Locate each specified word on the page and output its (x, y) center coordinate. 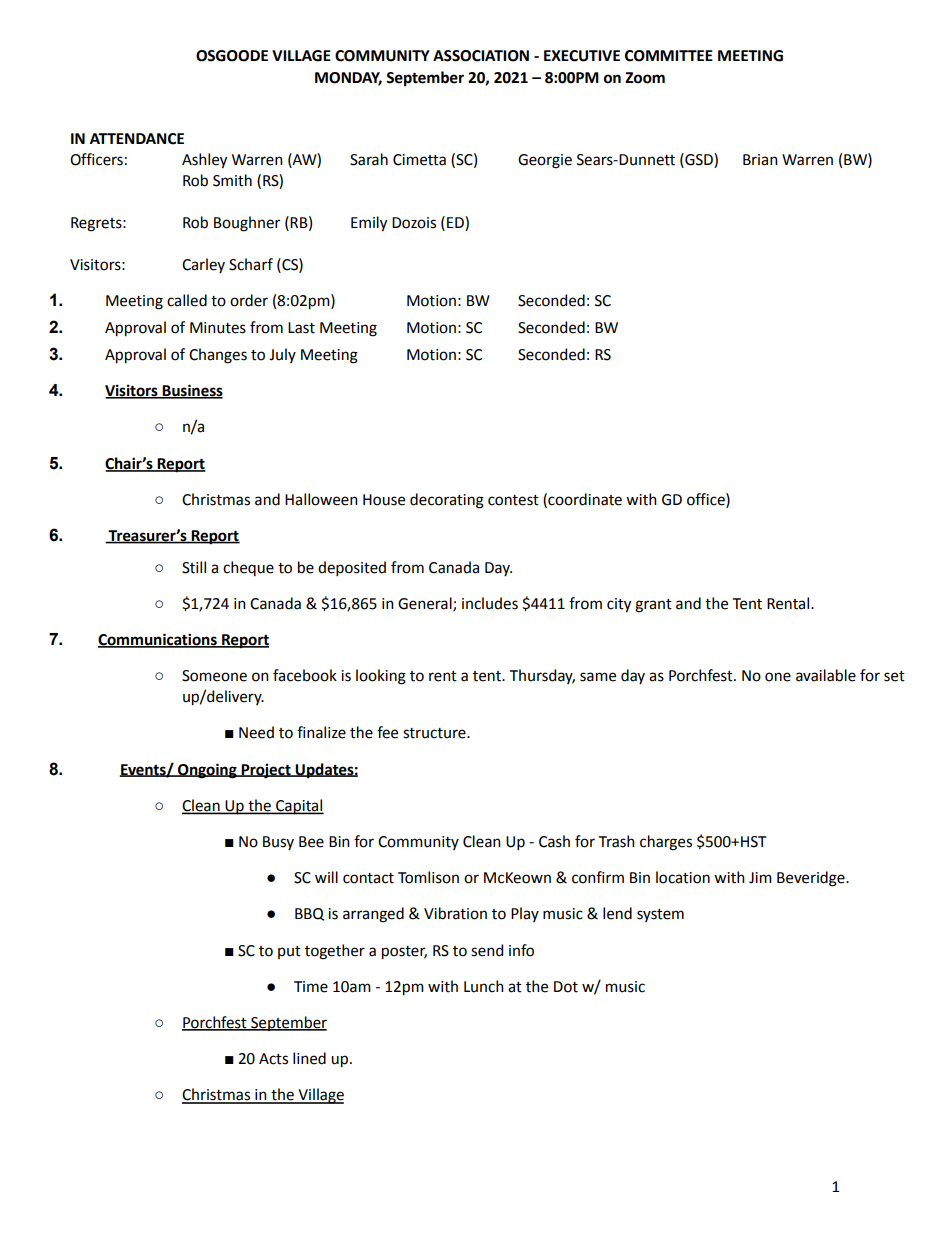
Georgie (545, 161)
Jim (760, 878)
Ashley (204, 161)
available (826, 675)
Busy (278, 843)
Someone (214, 676)
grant (653, 606)
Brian (760, 160)
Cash (554, 841)
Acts (273, 1059)
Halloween (321, 499)
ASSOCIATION (481, 56)
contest (513, 500)
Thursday (542, 676)
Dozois (414, 223)
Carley (203, 265)
